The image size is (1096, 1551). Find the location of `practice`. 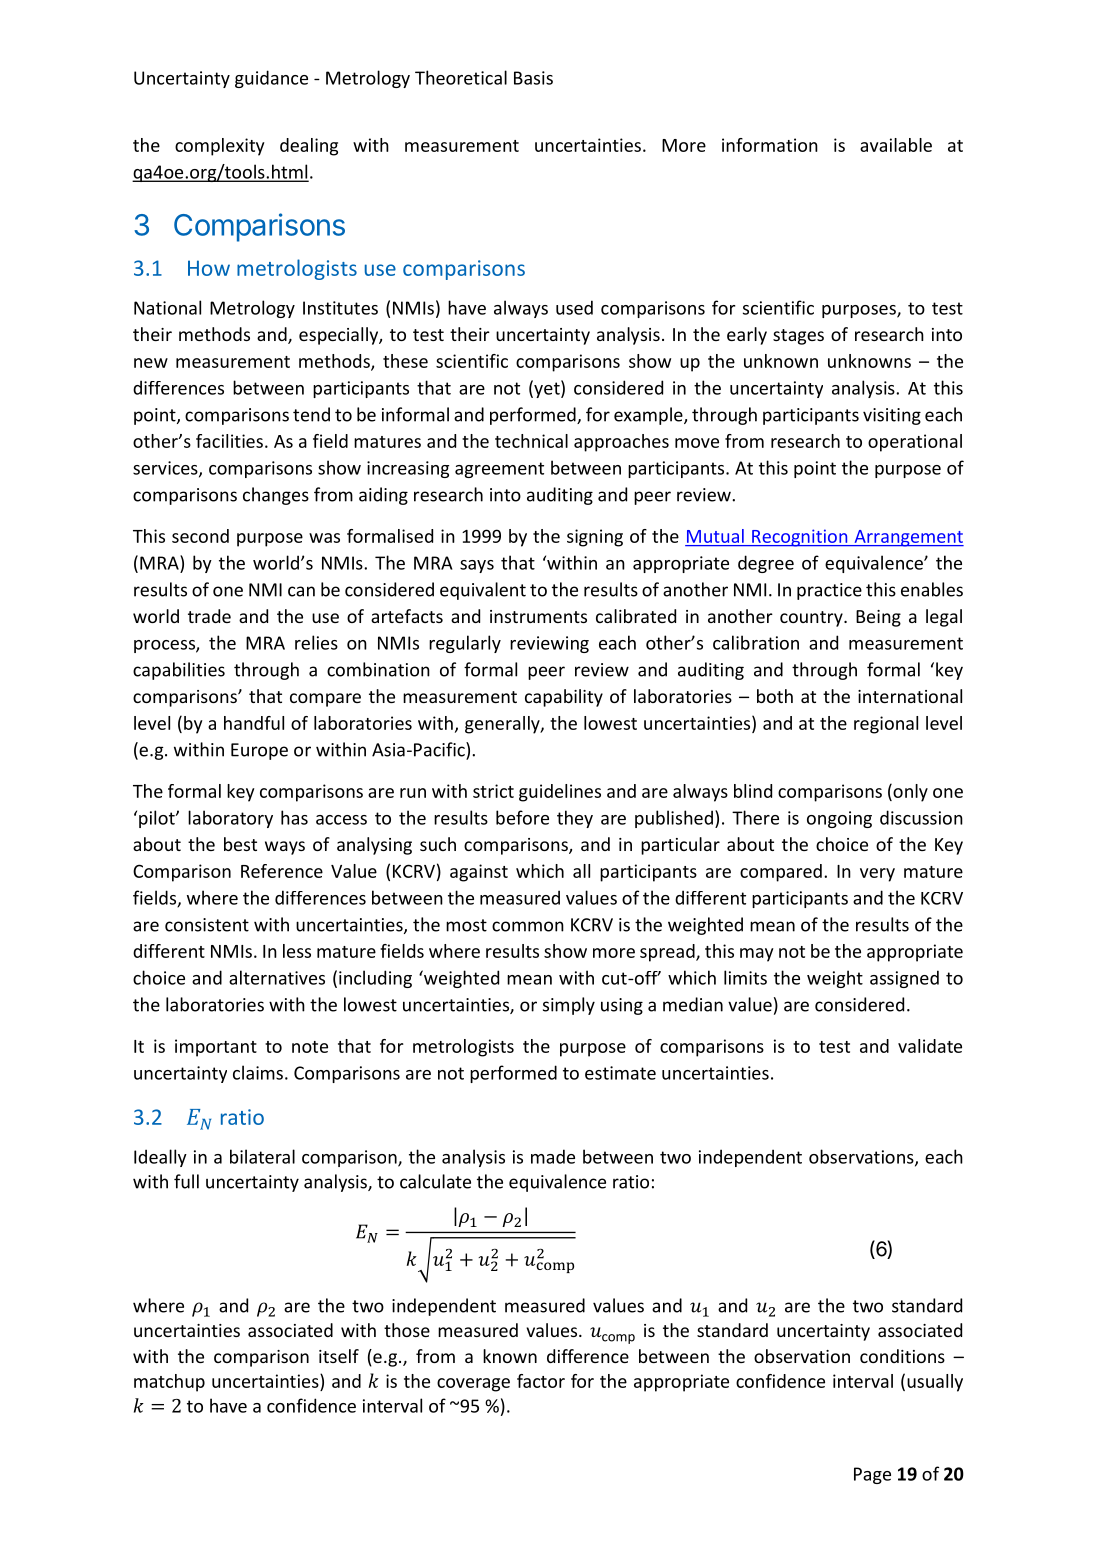

practice is located at coordinates (829, 591).
